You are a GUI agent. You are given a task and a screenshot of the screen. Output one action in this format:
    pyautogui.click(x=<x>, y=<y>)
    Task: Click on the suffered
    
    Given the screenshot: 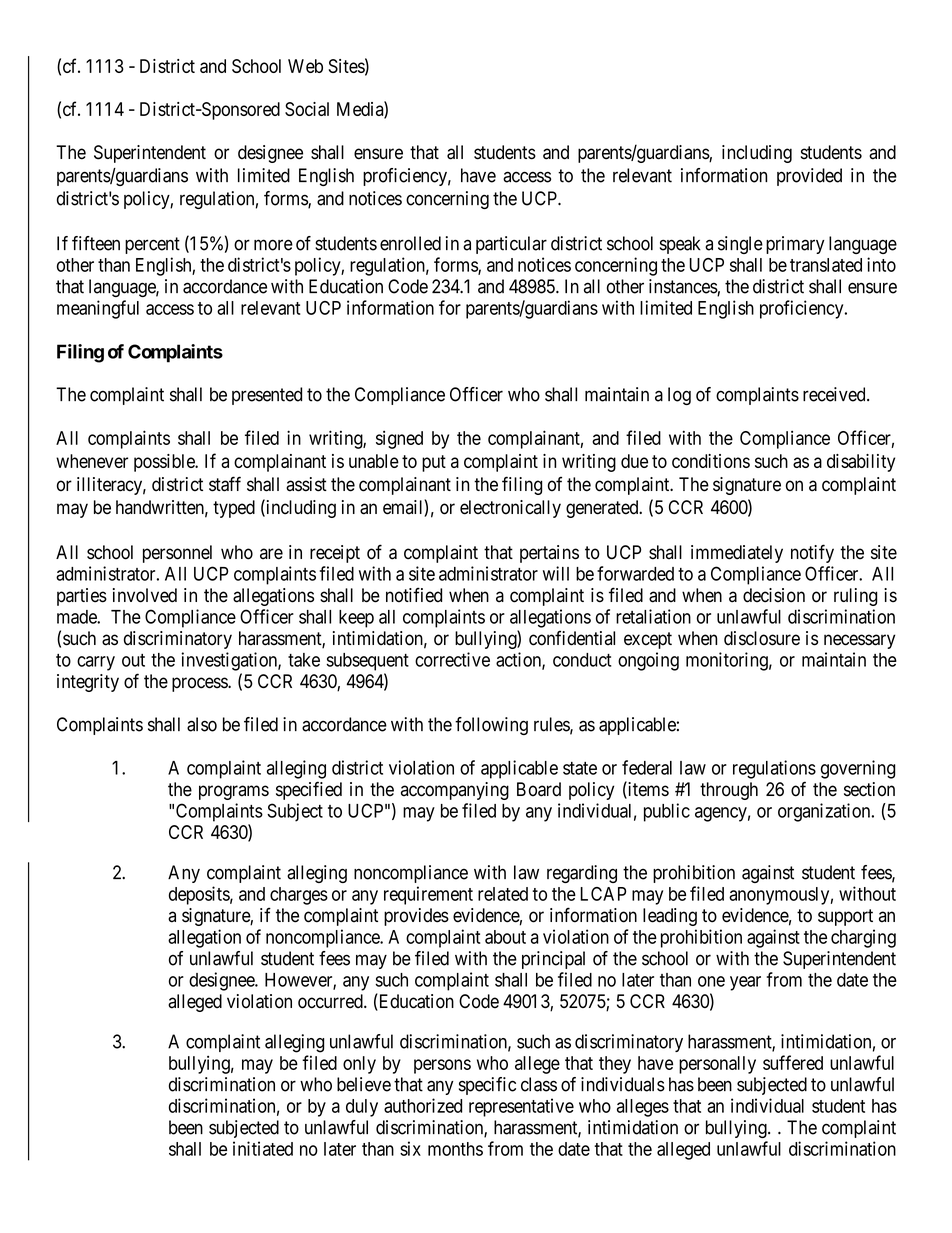 What is the action you would take?
    pyautogui.click(x=793, y=1062)
